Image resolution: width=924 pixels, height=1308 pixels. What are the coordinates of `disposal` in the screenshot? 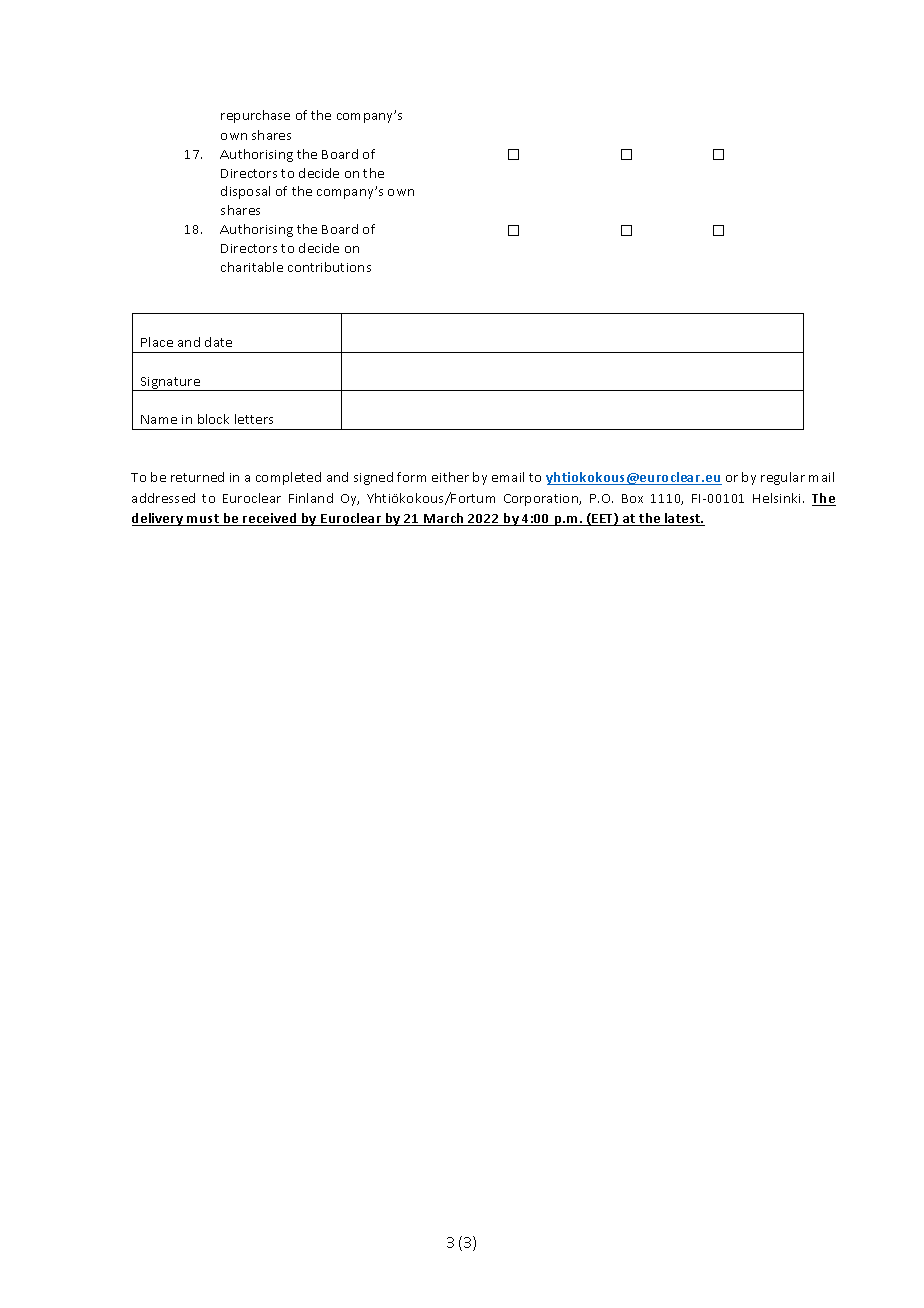 It's located at (245, 192).
